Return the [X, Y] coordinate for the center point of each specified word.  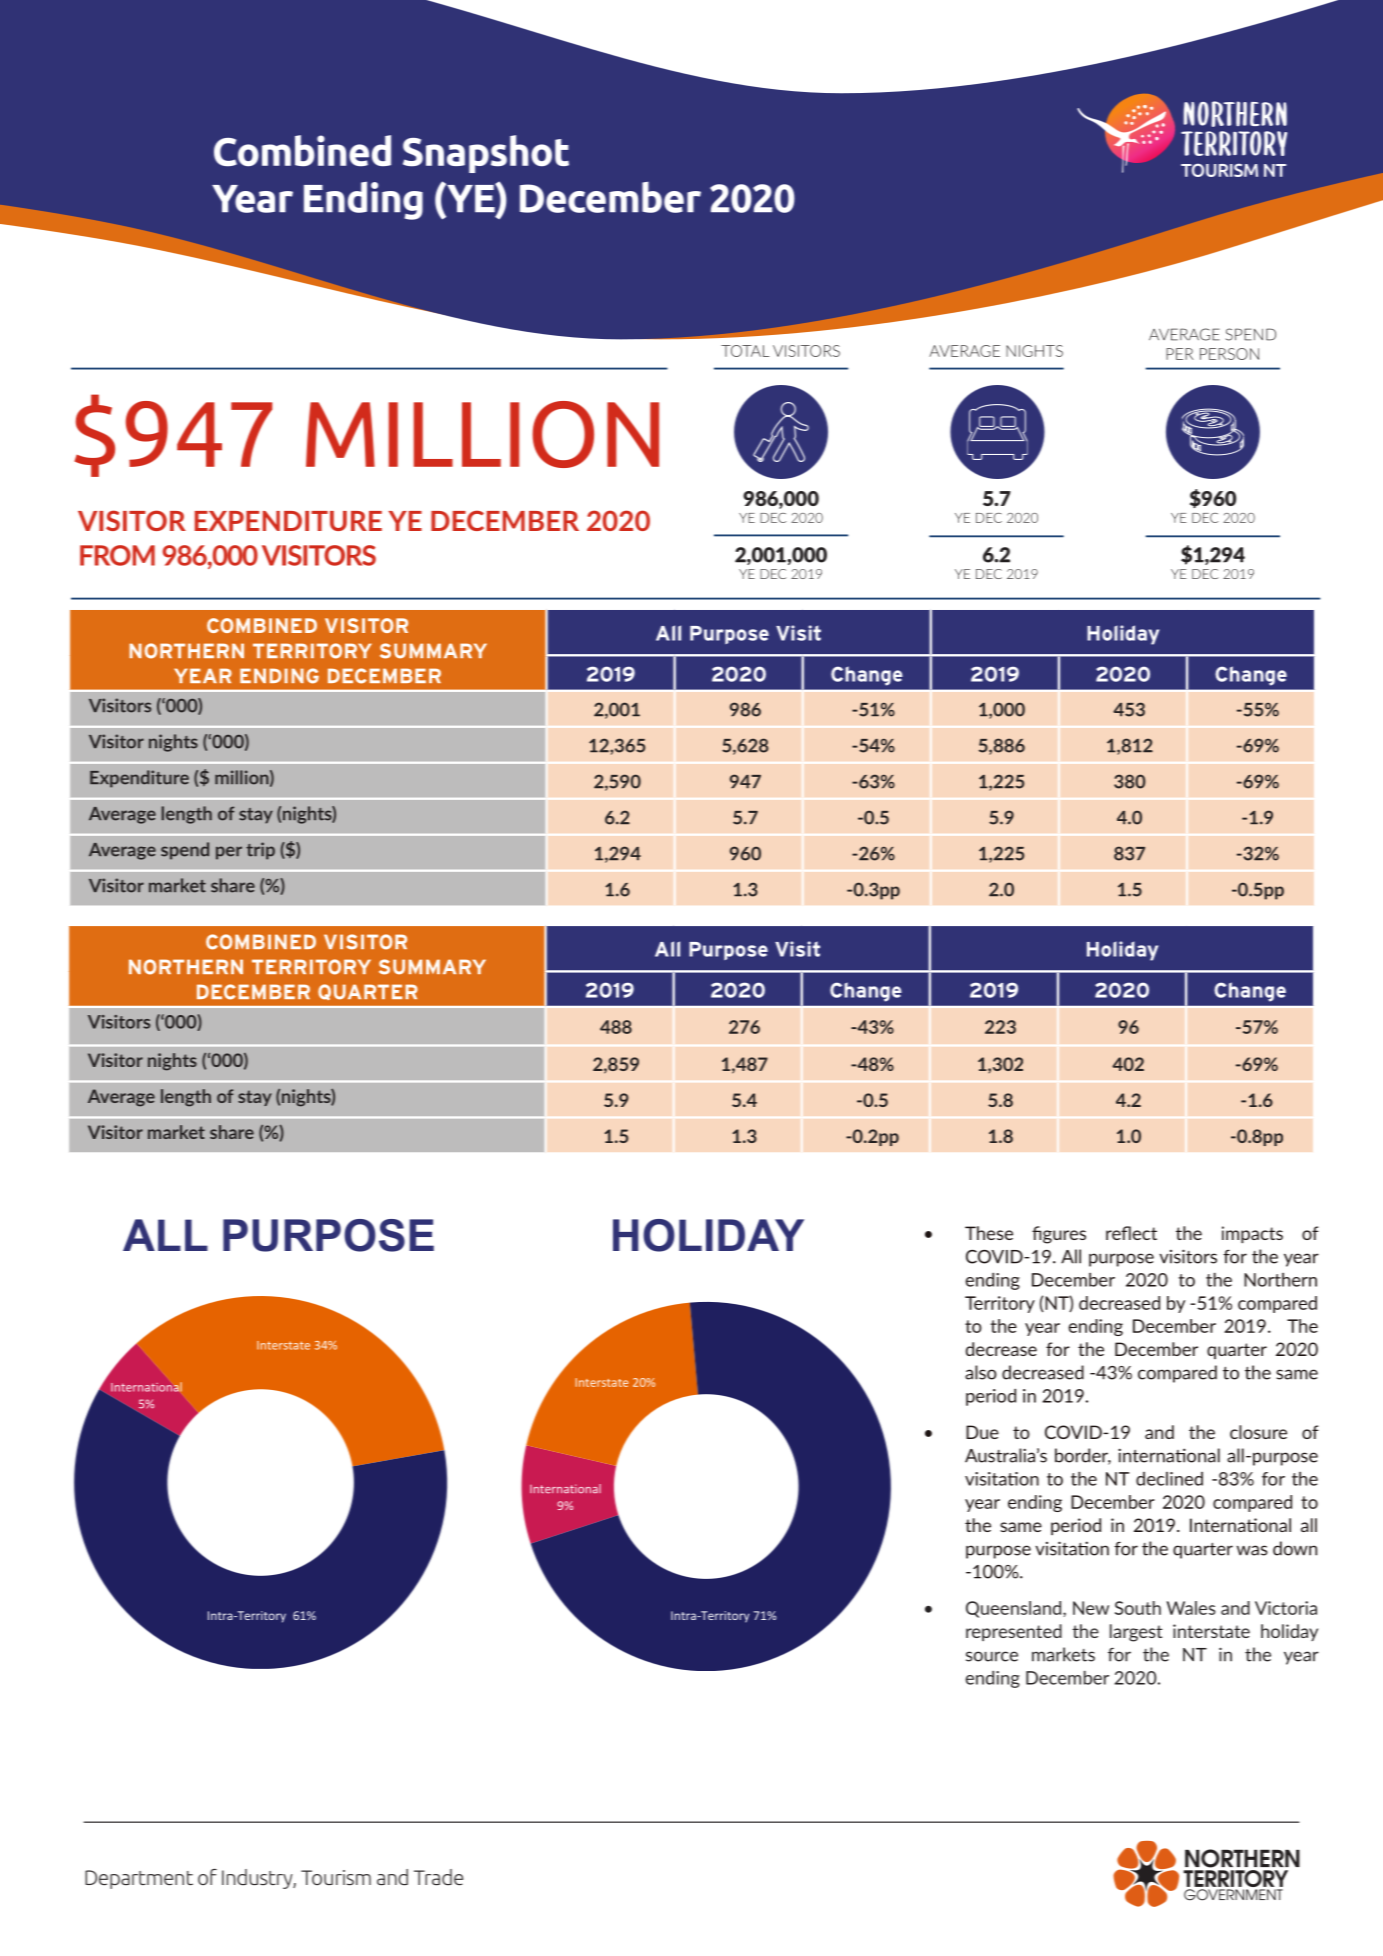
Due [982, 1432]
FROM [117, 555]
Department [139, 1879]
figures [1059, 1235]
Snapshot [486, 154]
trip [260, 851]
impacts [1252, 1234]
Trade [438, 1877]
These [989, 1233]
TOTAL [745, 351]
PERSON [1229, 354]
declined [1169, 1479]
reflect [1131, 1233]
